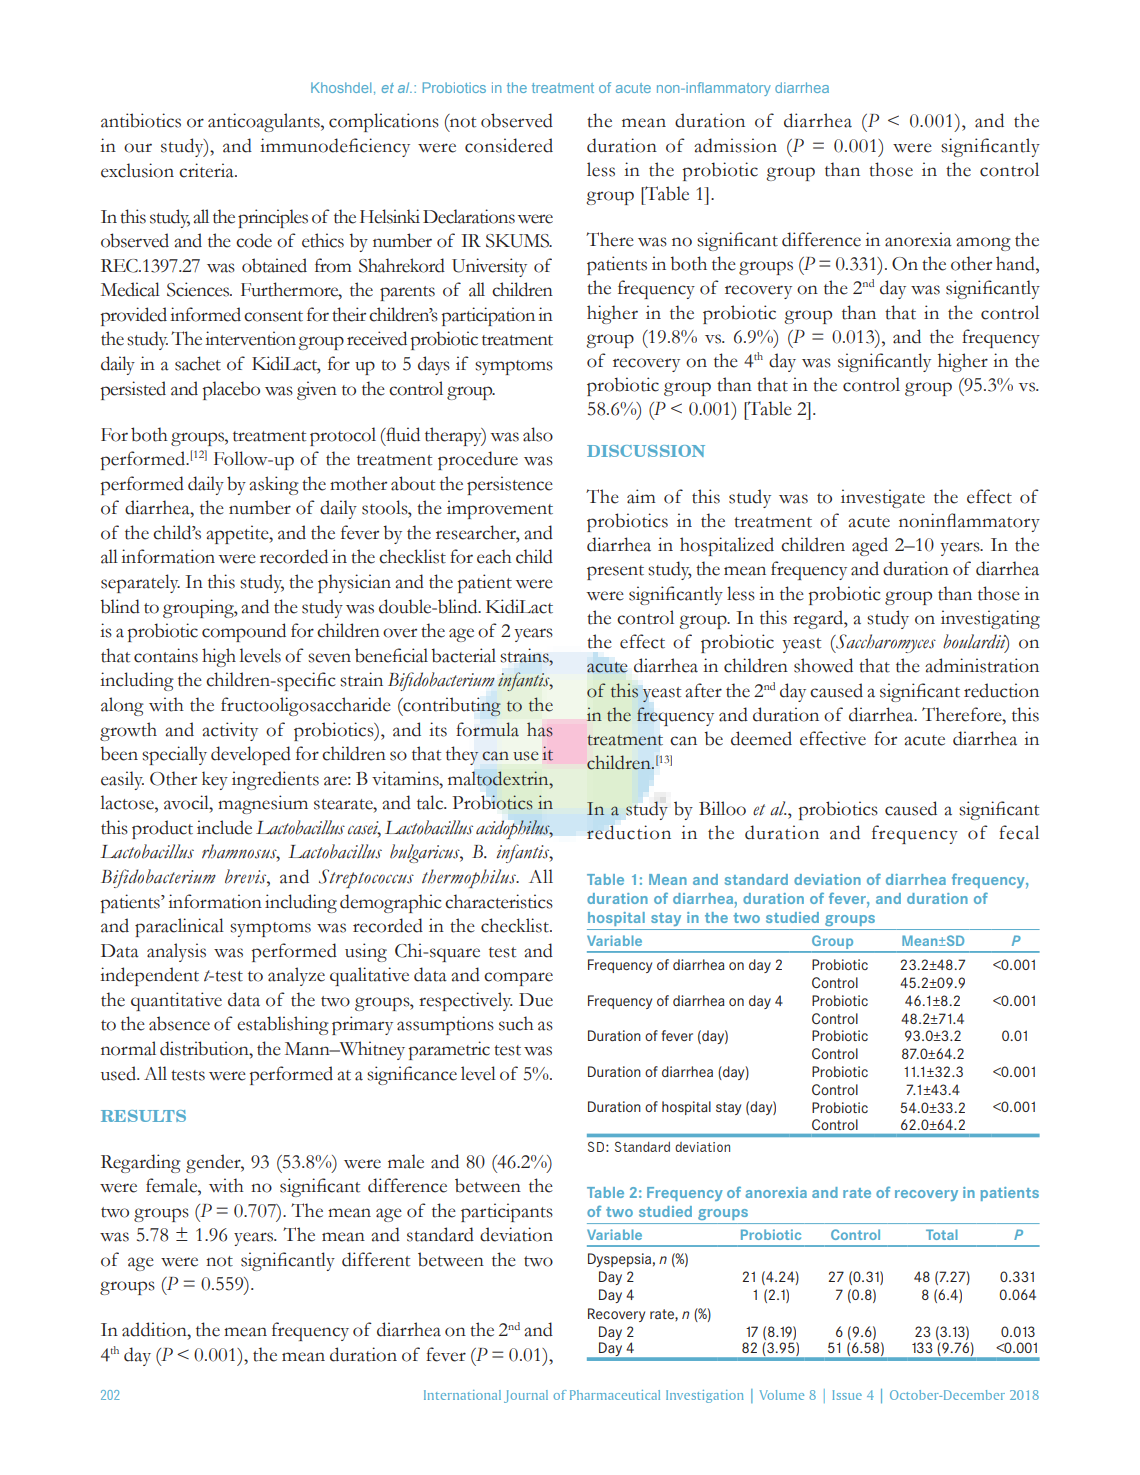 The image size is (1140, 1475). I want to click on Issue, so click(847, 1395).
